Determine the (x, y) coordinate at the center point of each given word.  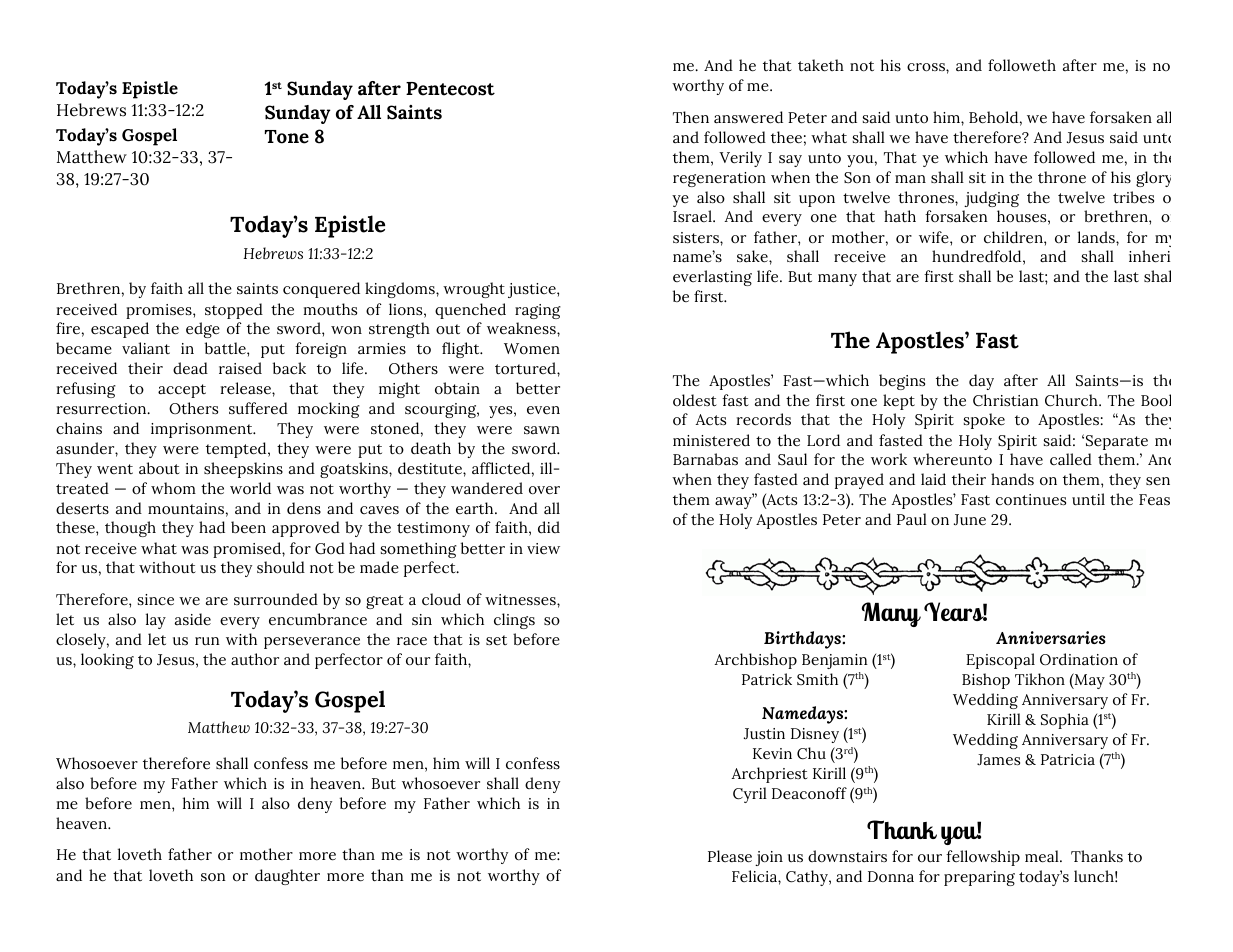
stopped (234, 311)
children (1014, 237)
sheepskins (243, 470)
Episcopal (1000, 661)
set (496, 640)
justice (533, 290)
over (544, 490)
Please (730, 856)
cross (927, 67)
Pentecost (450, 89)
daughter (287, 877)
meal (1043, 856)
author (255, 659)
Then (691, 117)
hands (1012, 479)
